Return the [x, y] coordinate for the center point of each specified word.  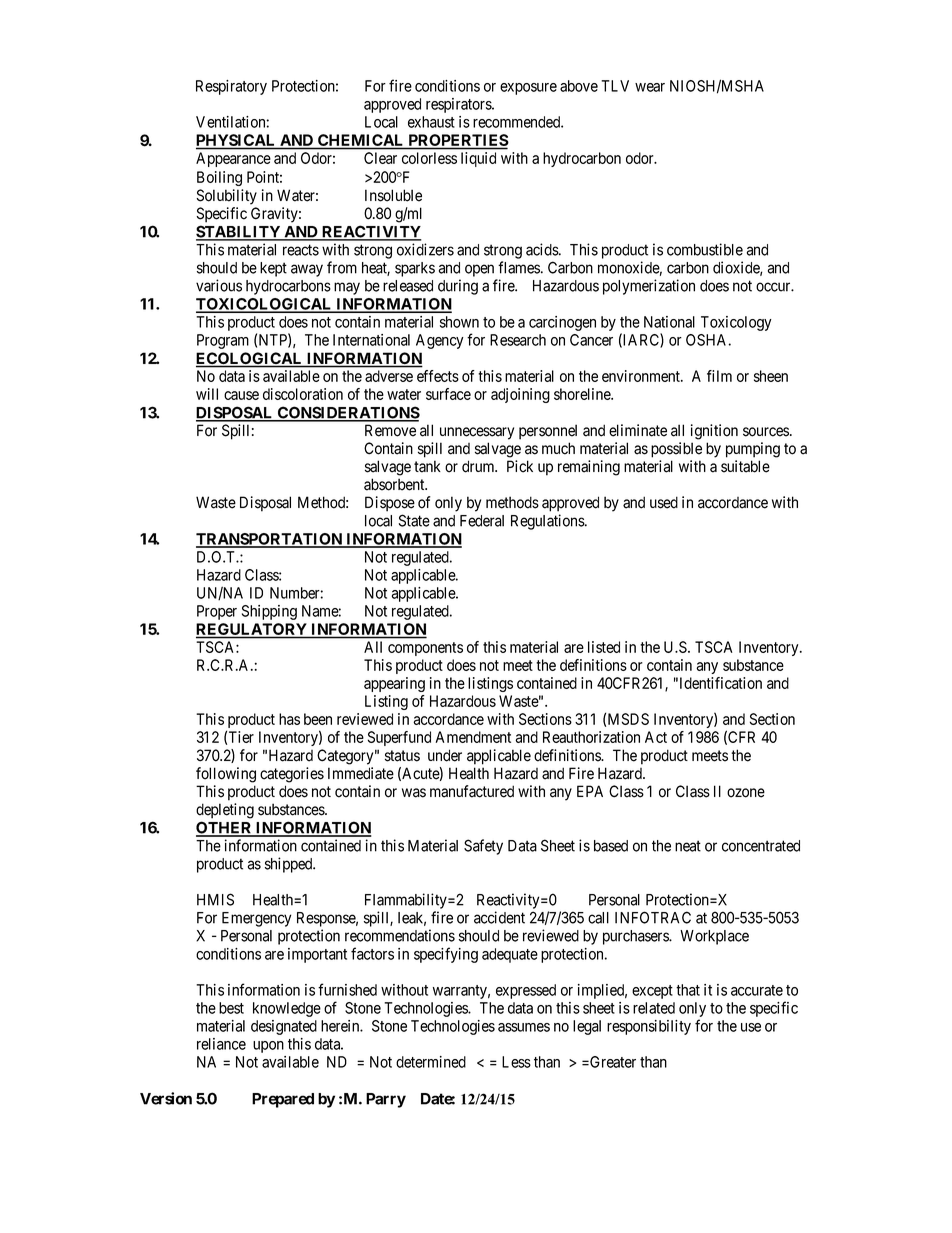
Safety [483, 847]
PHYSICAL [237, 141]
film [719, 376]
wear [650, 87]
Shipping [269, 612]
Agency [440, 341]
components [425, 649]
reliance [221, 1044]
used [664, 502]
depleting [225, 811]
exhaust [431, 122]
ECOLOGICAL [250, 359]
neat [688, 846]
